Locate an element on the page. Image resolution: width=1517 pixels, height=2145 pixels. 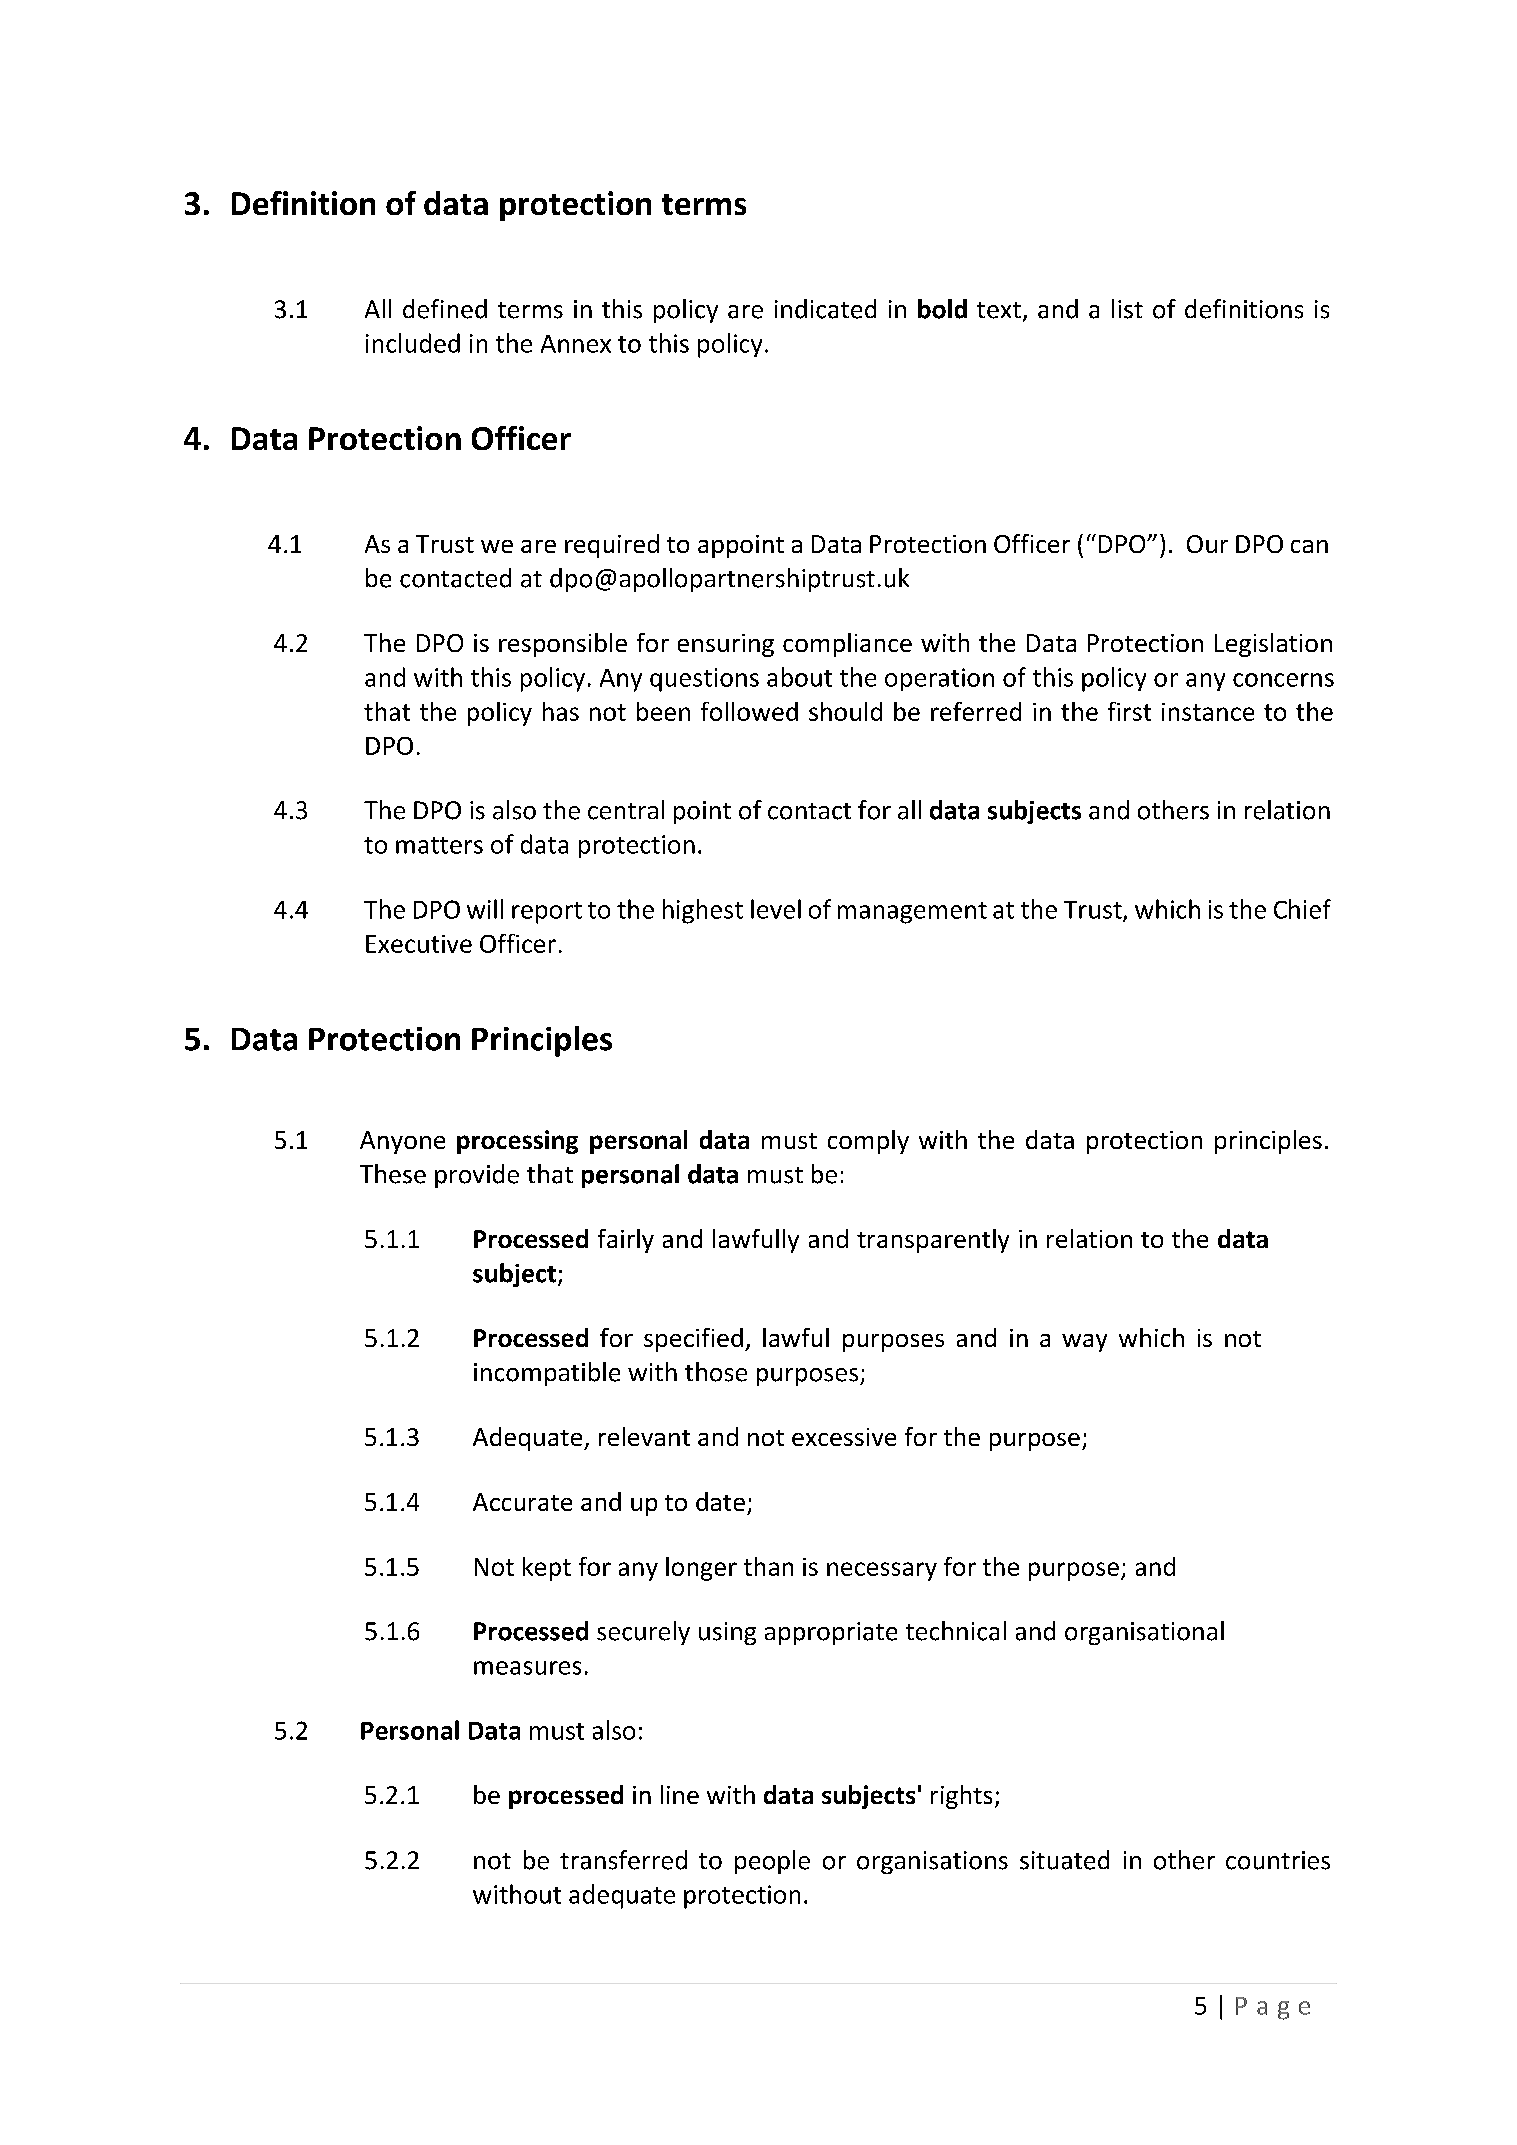
Chief is located at coordinates (1302, 909).
